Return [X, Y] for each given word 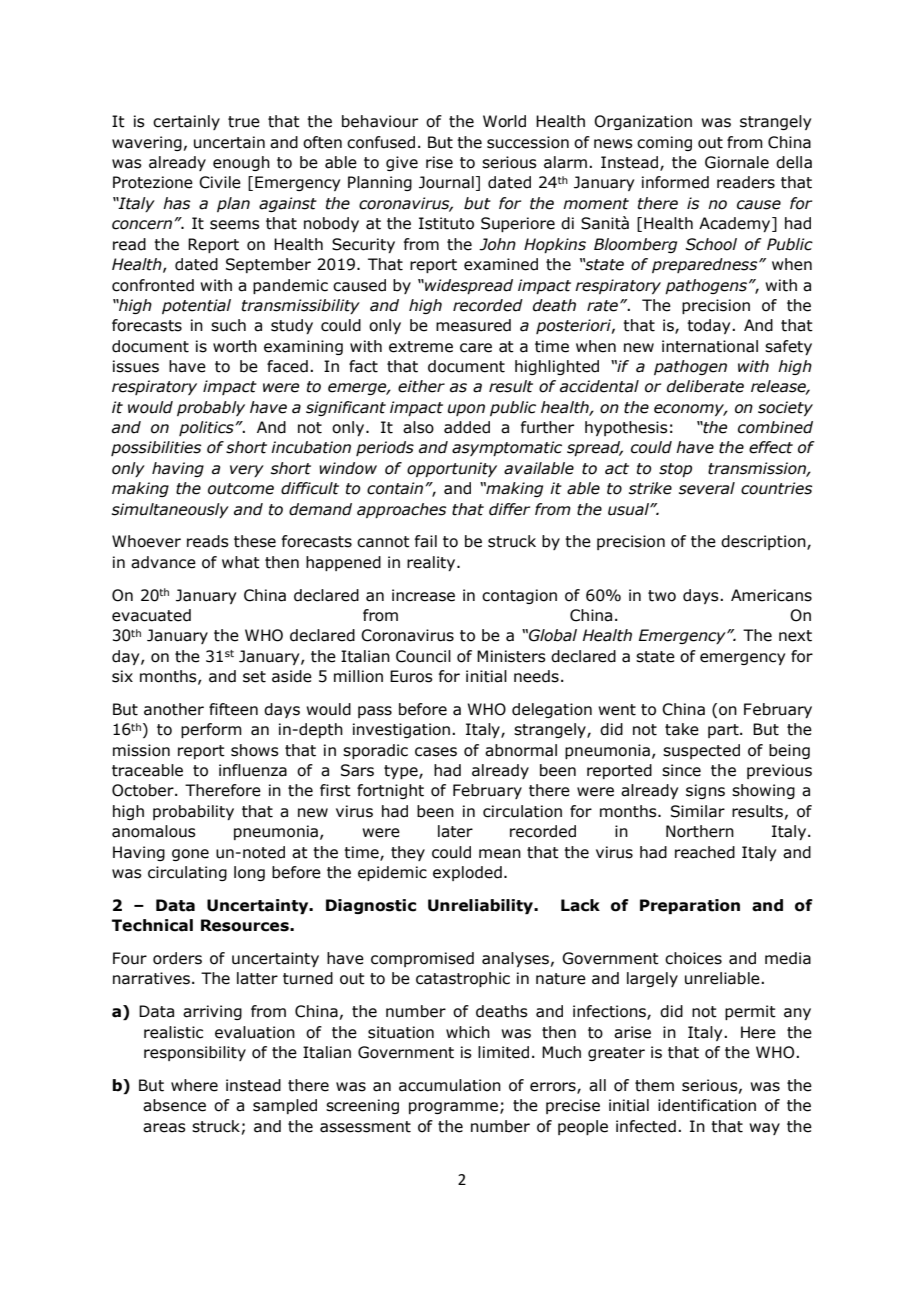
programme [453, 1108]
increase [423, 595]
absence [174, 1105]
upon [466, 410]
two [662, 596]
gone [190, 855]
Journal [446, 182]
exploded [467, 873]
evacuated [151, 615]
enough [241, 163]
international [710, 346]
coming [664, 143]
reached [705, 852]
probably [211, 408]
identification [707, 1105]
